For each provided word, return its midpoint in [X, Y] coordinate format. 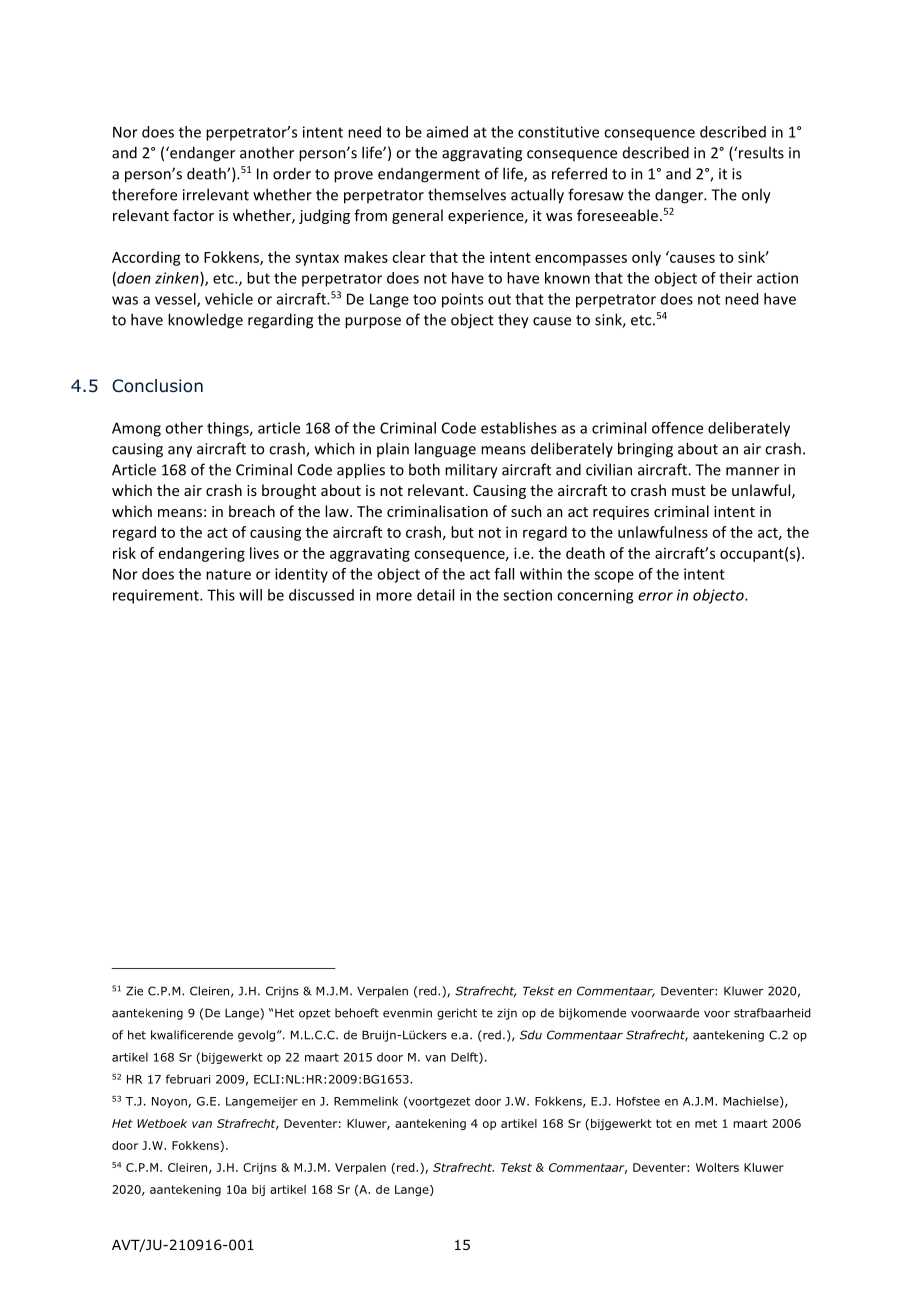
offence [677, 428]
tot [664, 1123]
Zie [134, 991]
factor [193, 215]
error [655, 596]
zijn [507, 1014]
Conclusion [157, 386]
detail [435, 595]
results [761, 152]
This [221, 595]
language [445, 450]
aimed [447, 132]
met [706, 1123]
